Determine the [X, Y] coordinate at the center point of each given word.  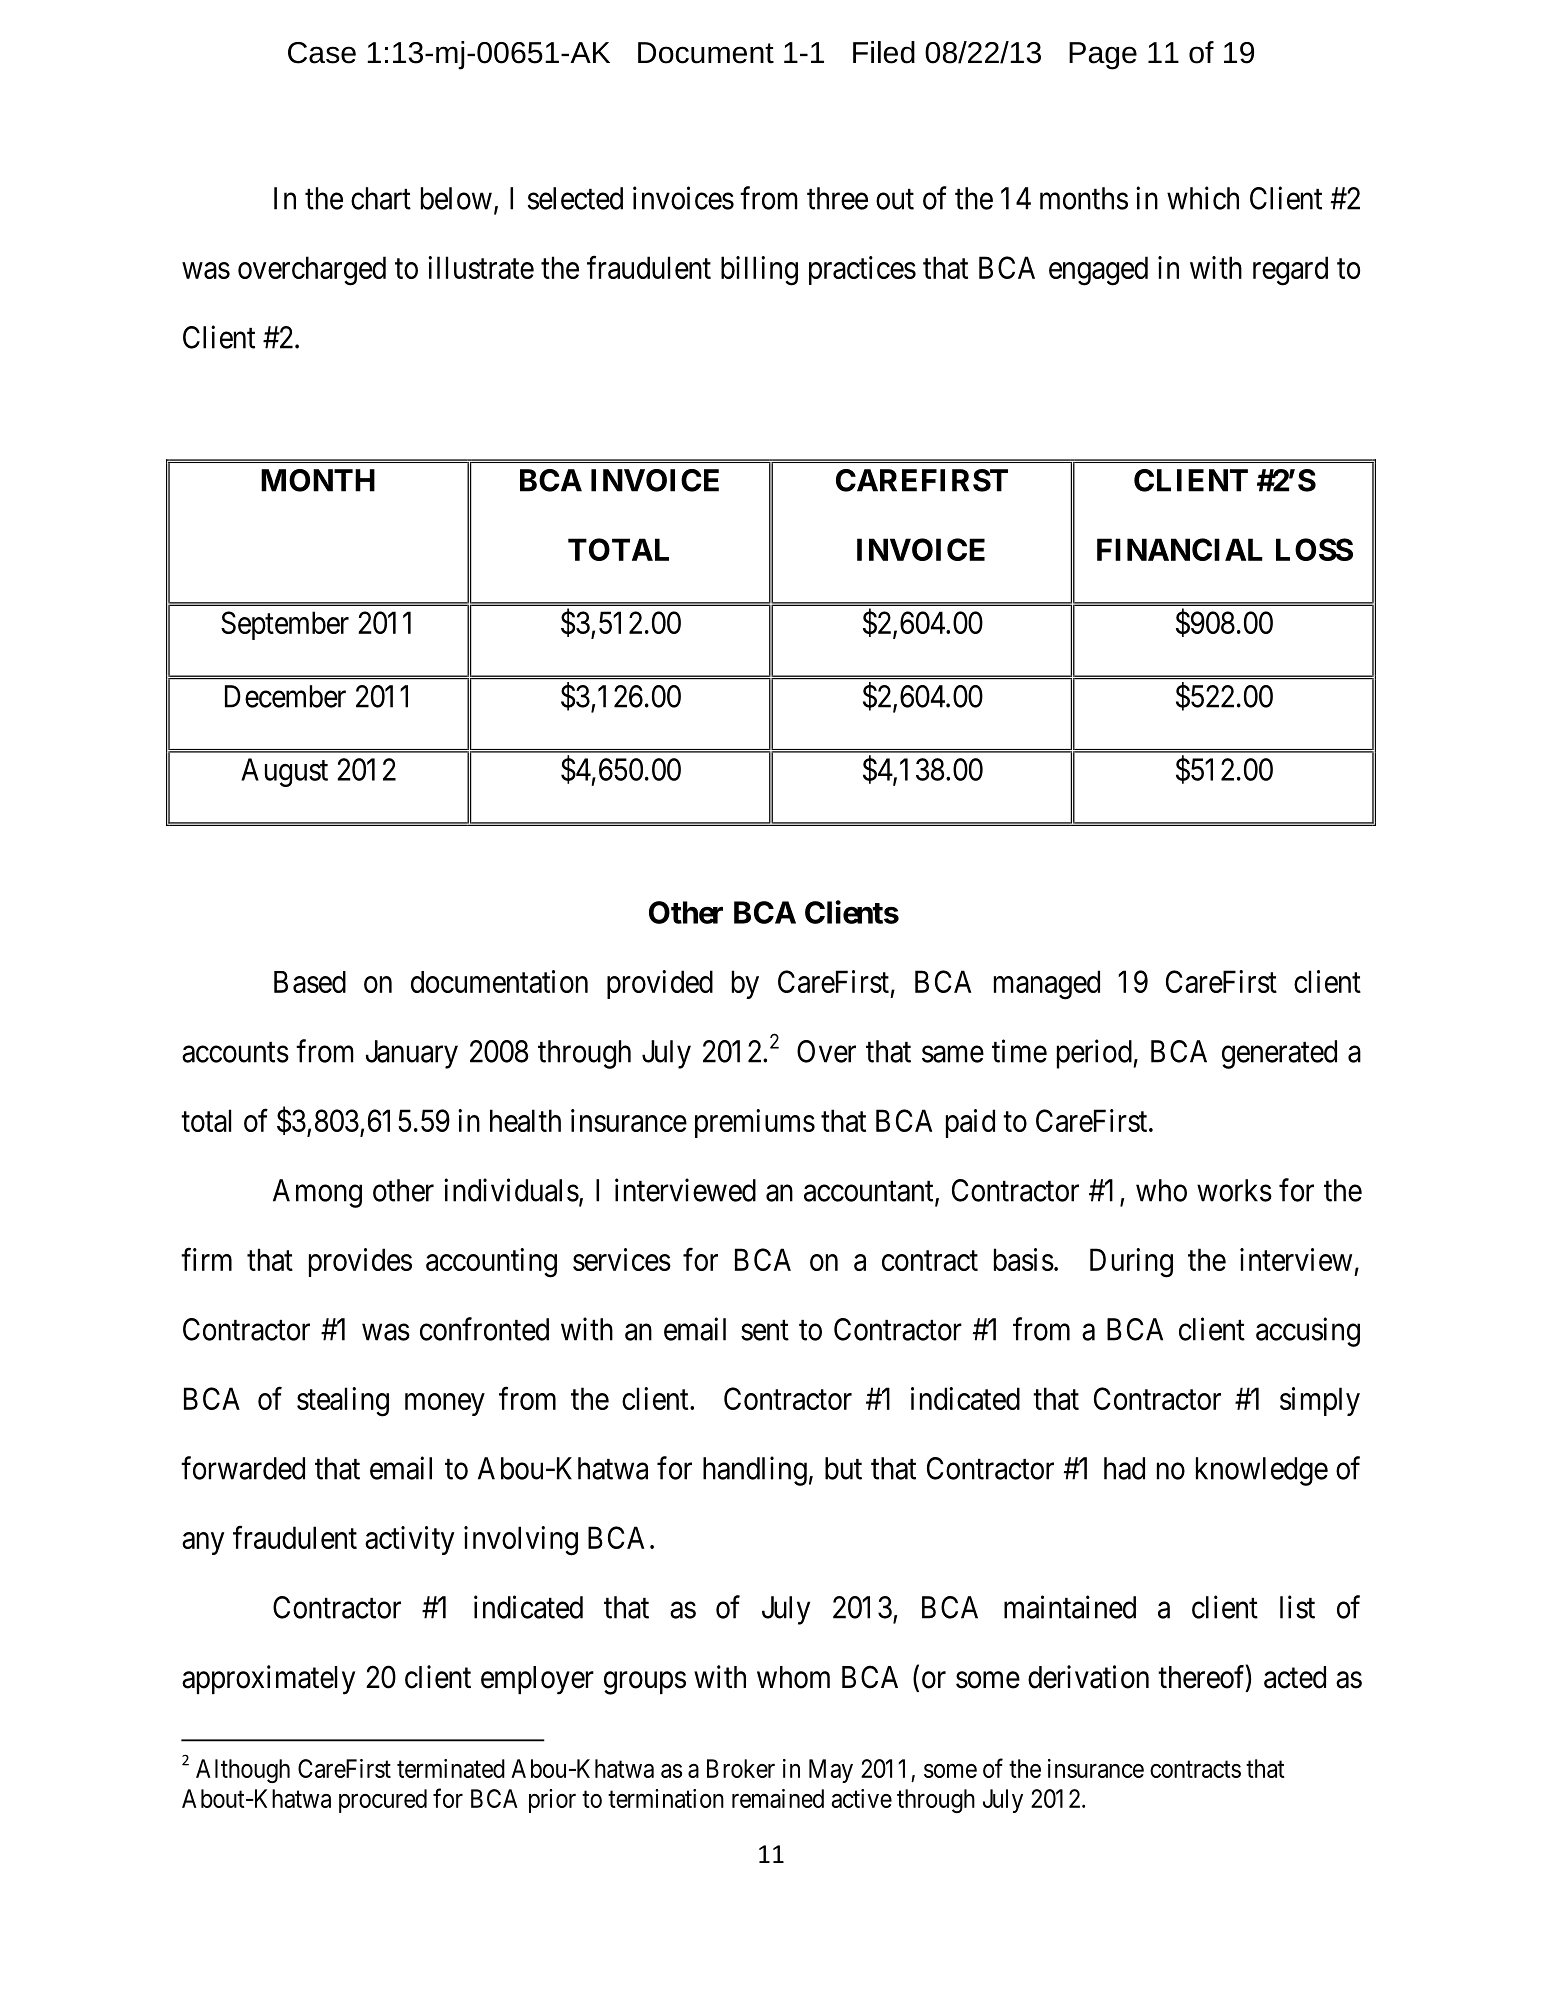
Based [310, 982]
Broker [741, 1768]
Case [322, 53]
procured [383, 1801]
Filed [884, 52]
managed [1047, 985]
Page [1103, 56]
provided [660, 984]
